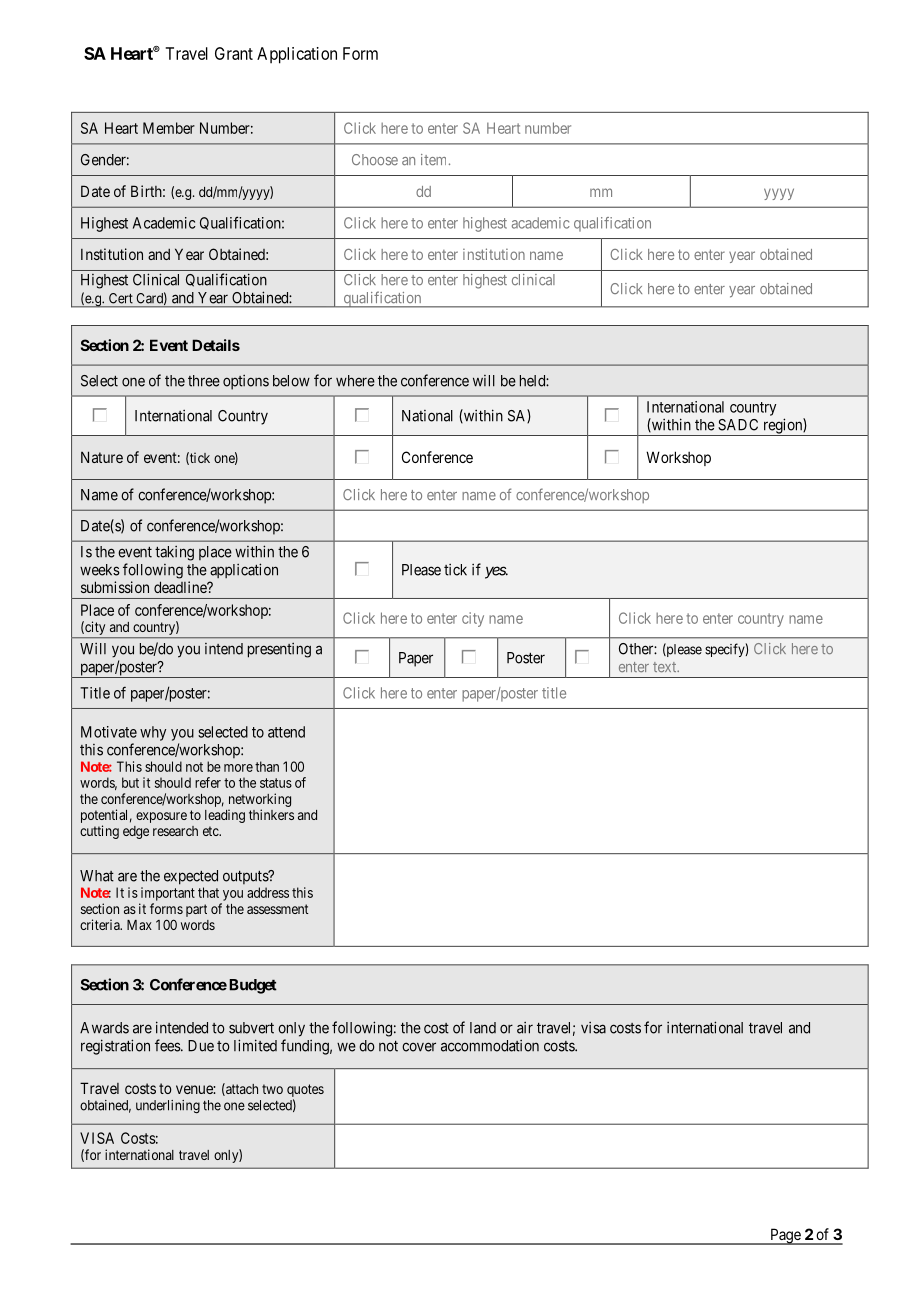 Image resolution: width=924 pixels, height=1308 pixels. What do you see at coordinates (435, 159) in the page?
I see `item` at bounding box center [435, 159].
